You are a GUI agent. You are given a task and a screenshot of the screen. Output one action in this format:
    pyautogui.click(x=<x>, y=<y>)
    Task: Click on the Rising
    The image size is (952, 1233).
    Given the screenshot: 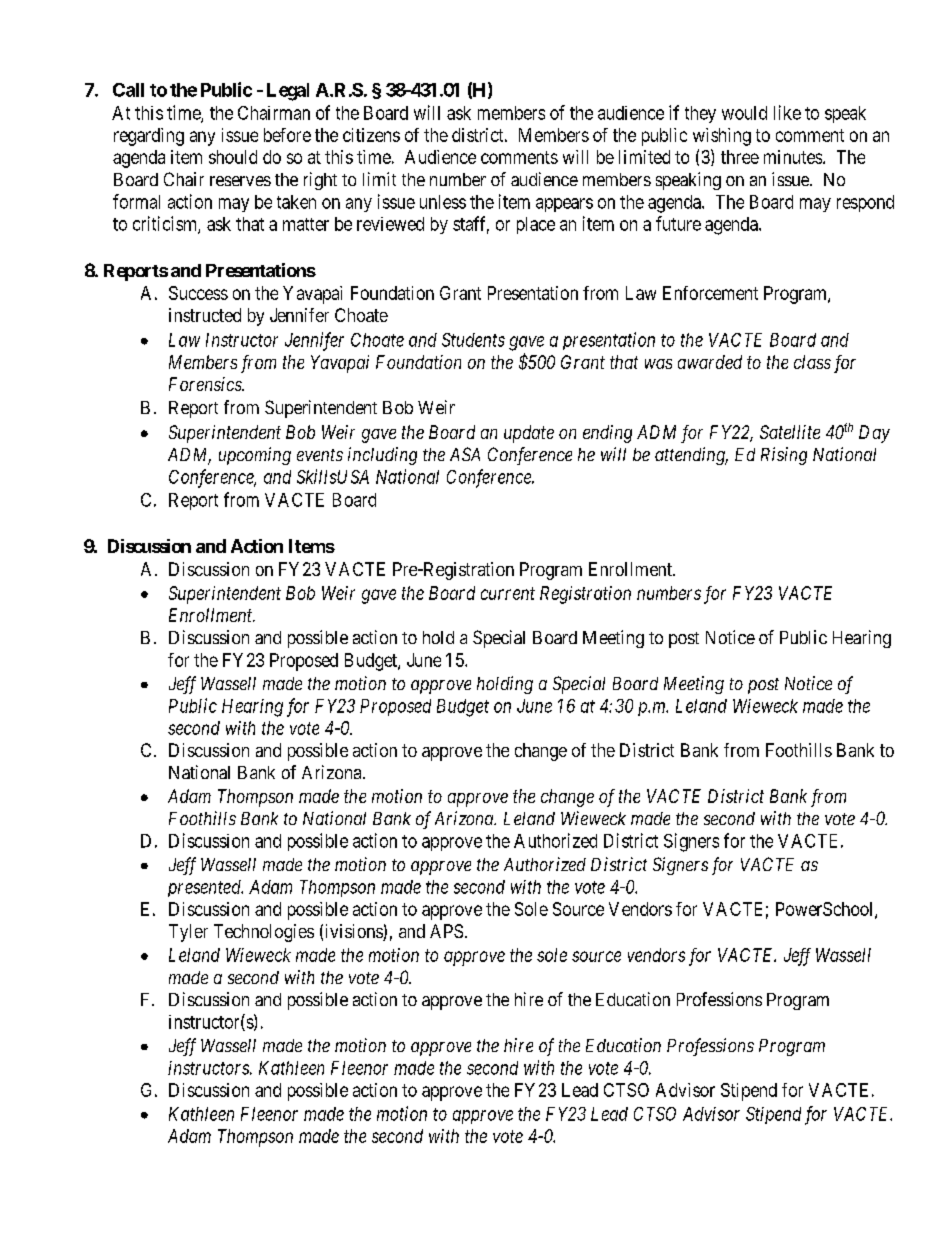 What is the action you would take?
    pyautogui.click(x=784, y=456)
